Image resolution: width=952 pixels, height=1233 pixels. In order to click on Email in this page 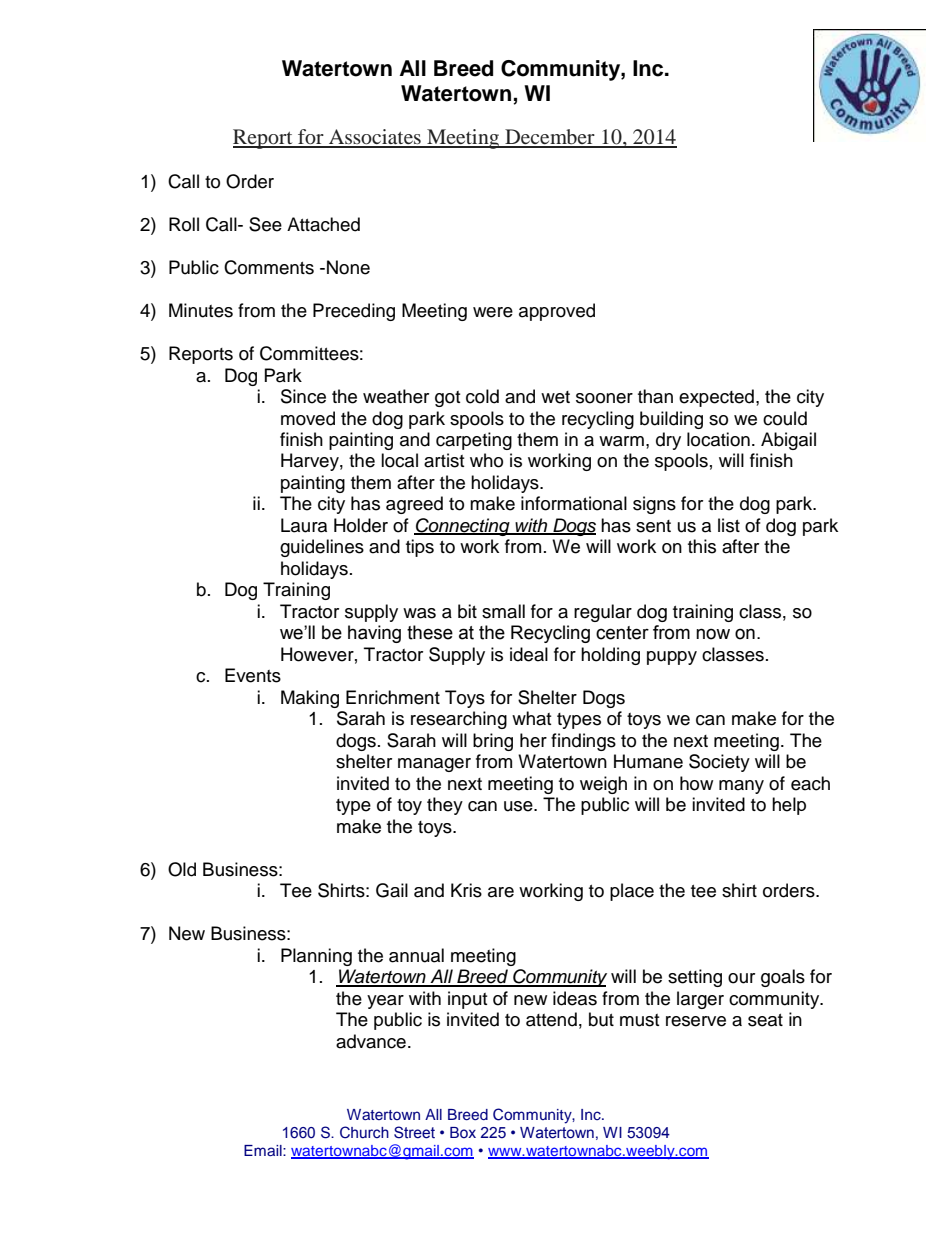, I will do `click(264, 1150)`.
